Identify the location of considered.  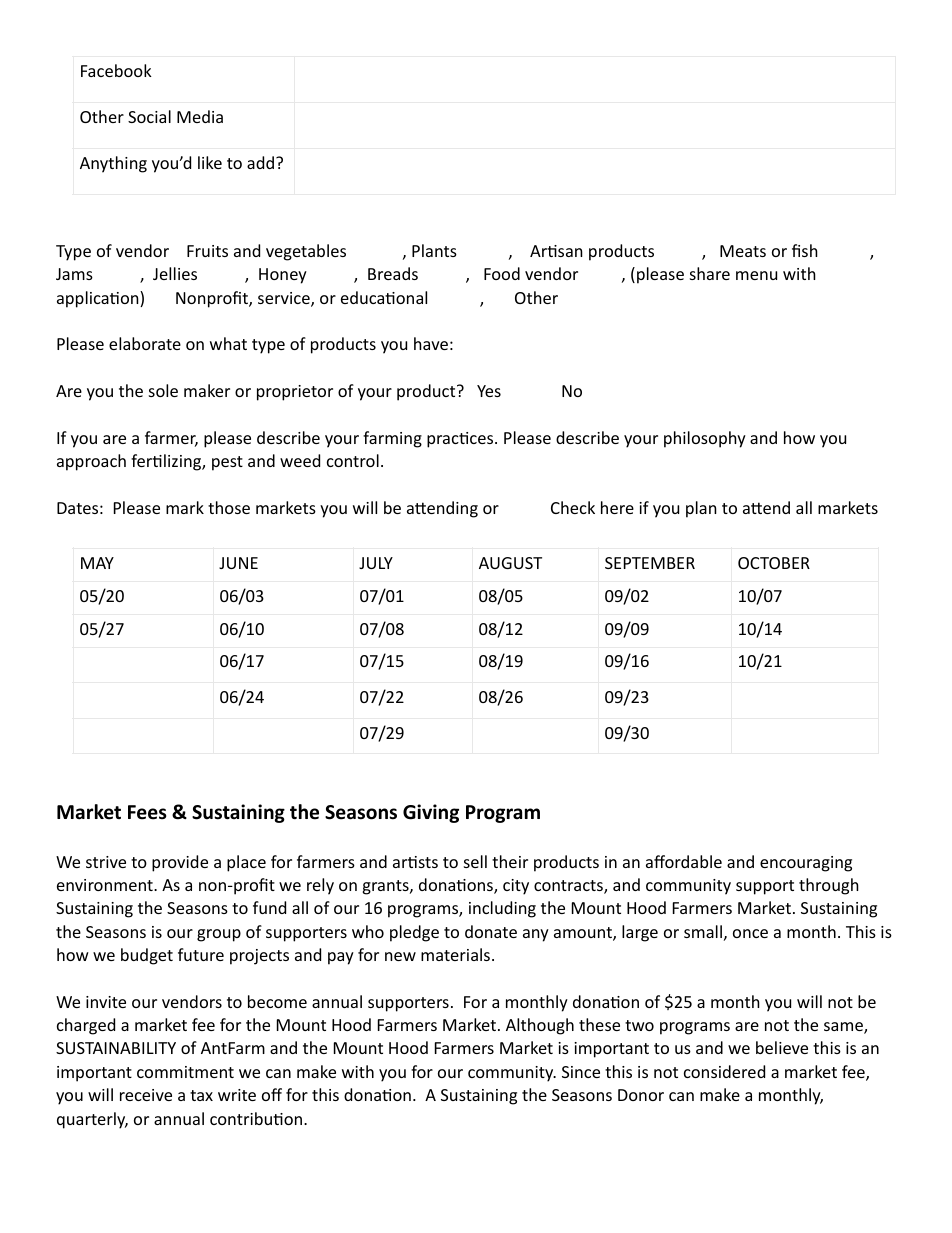
(724, 1071).
